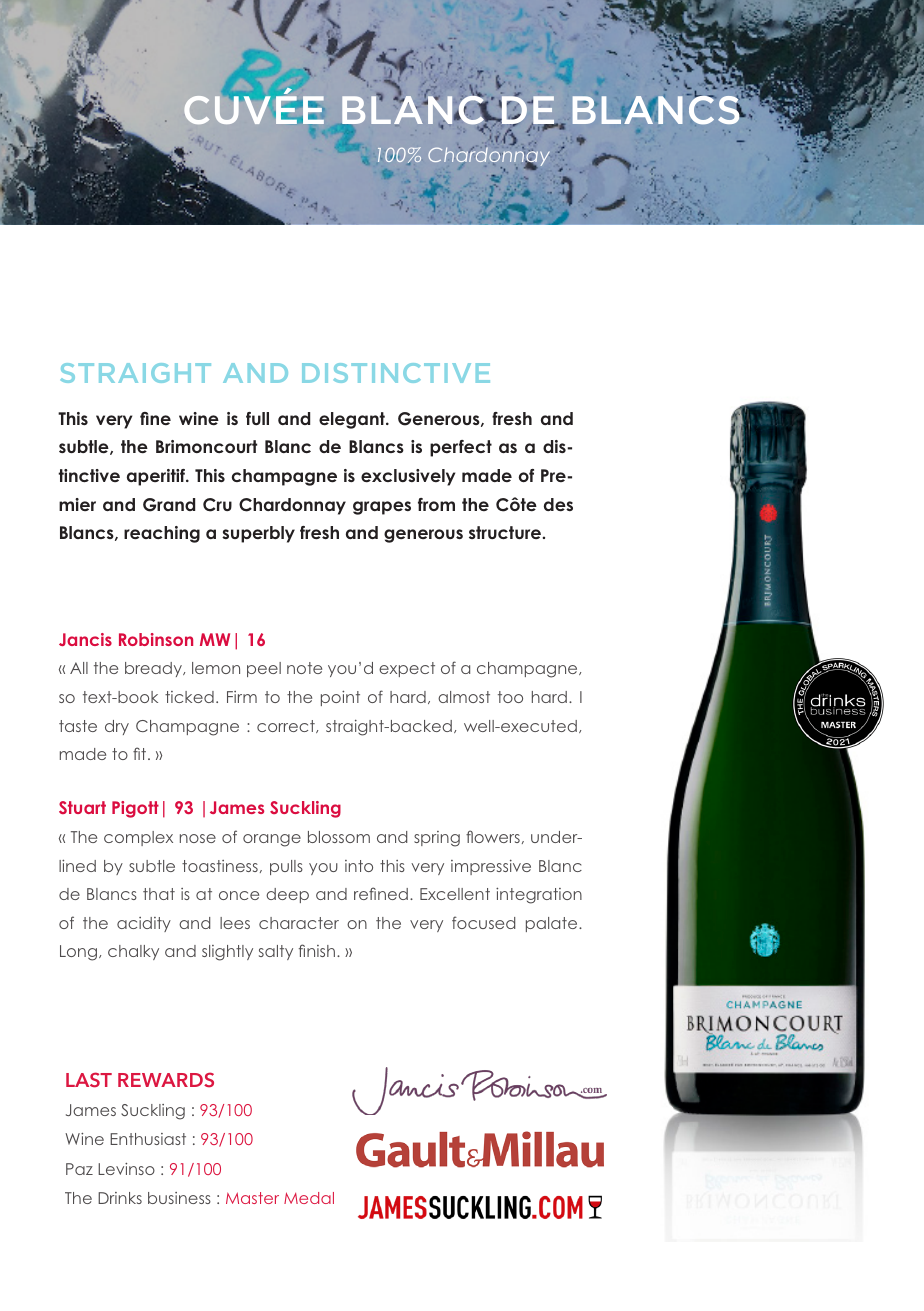 This image has height=1311, width=924. What do you see at coordinates (169, 505) in the image?
I see `Grand` at bounding box center [169, 505].
